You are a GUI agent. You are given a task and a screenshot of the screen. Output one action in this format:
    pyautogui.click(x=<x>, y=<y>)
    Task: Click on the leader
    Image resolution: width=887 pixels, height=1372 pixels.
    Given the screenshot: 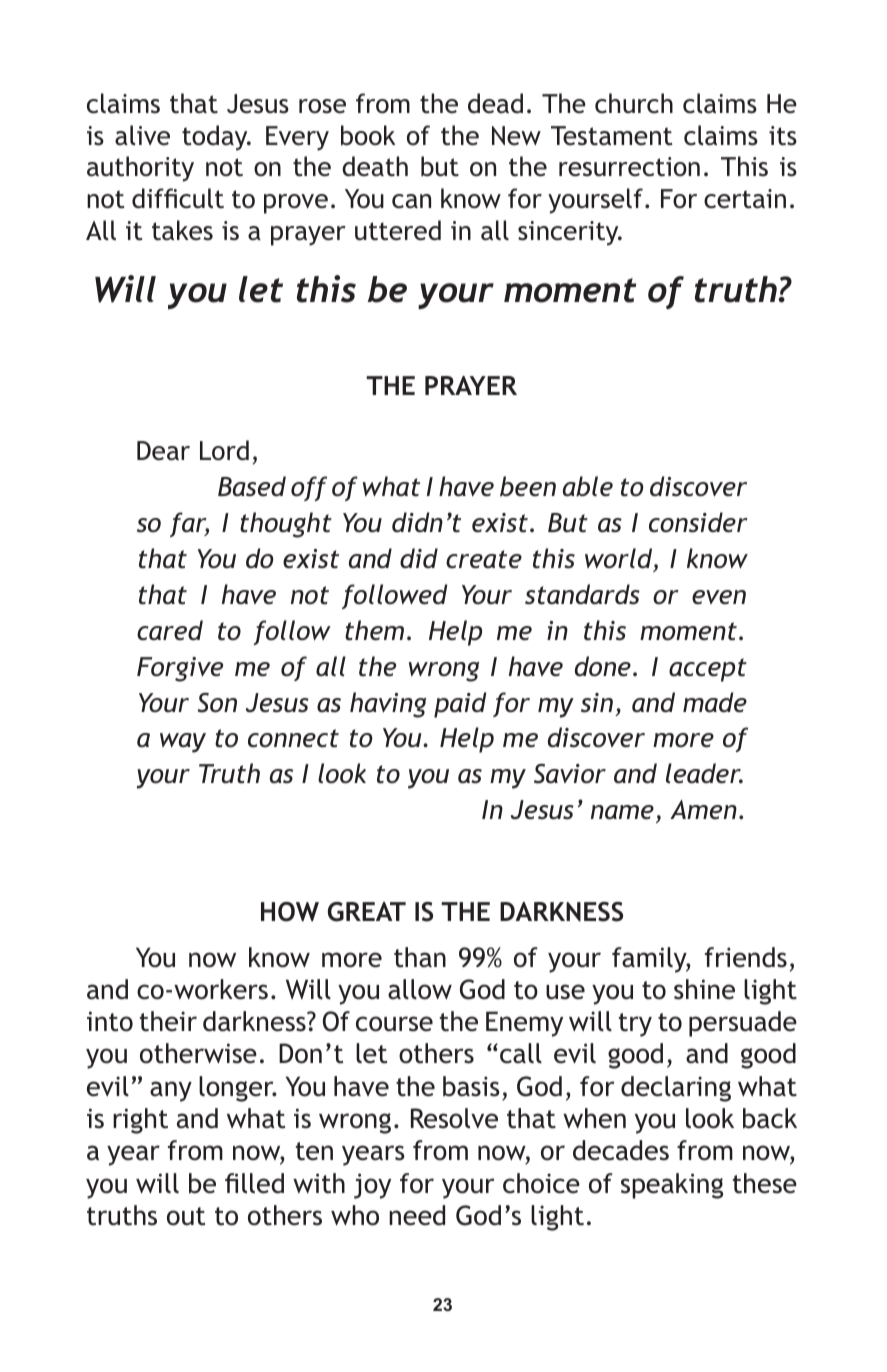 What is the action you would take?
    pyautogui.click(x=704, y=773)
